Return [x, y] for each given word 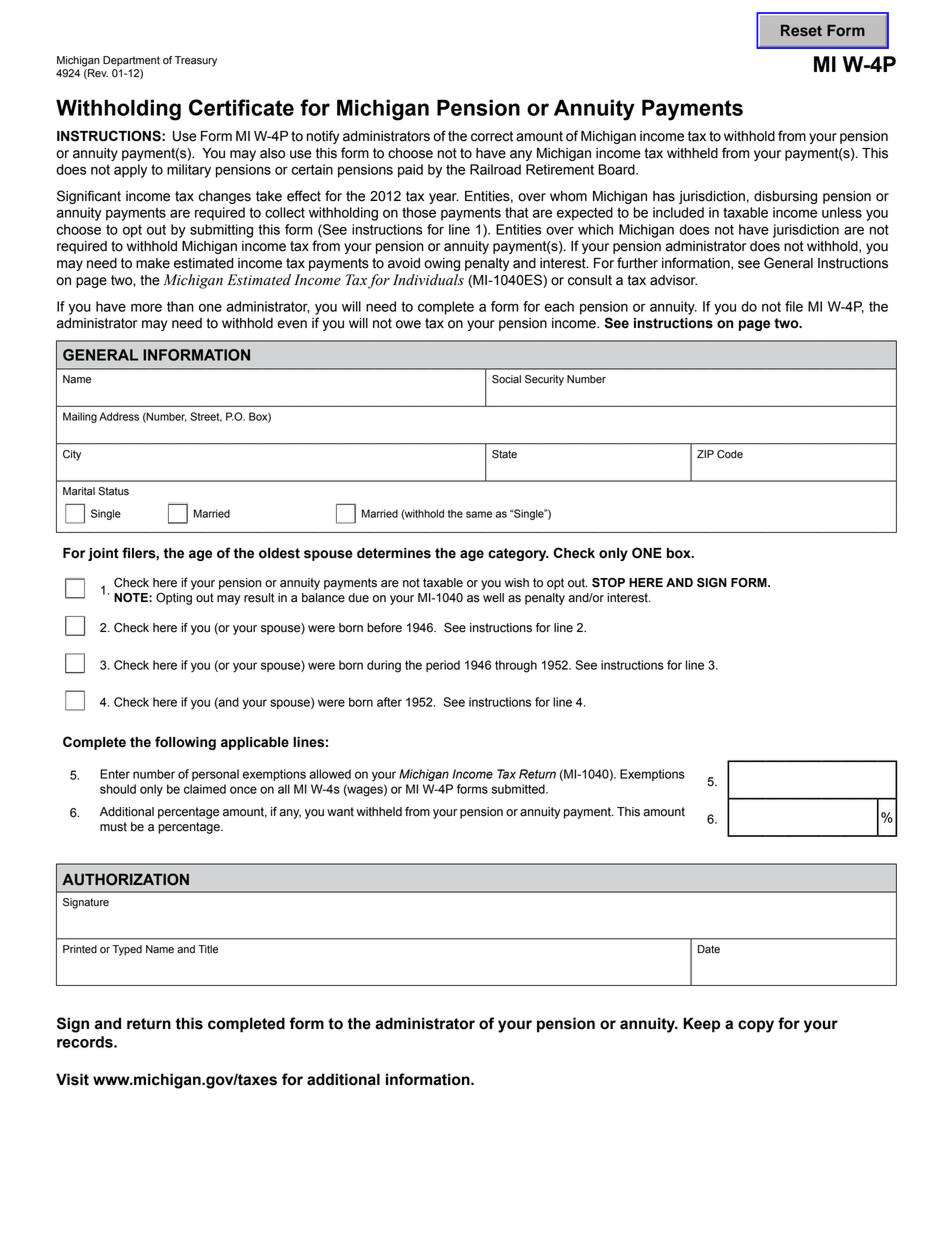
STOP [608, 583]
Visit [72, 1079]
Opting [174, 598]
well [493, 598]
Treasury [196, 61]
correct [492, 136]
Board [617, 169]
